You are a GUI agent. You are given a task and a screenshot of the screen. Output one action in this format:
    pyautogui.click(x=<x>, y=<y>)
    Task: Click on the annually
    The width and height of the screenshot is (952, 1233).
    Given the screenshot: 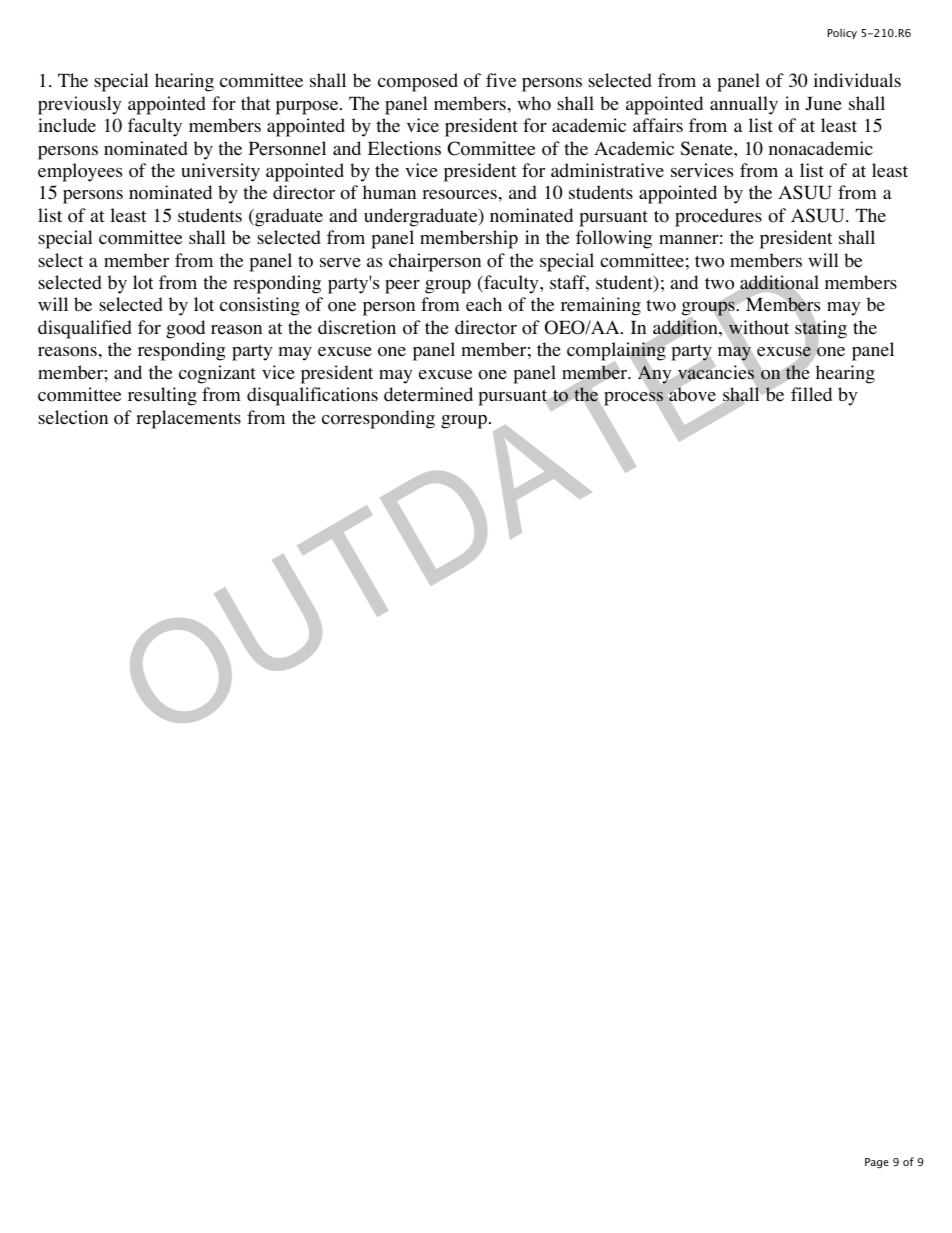 What is the action you would take?
    pyautogui.click(x=744, y=105)
